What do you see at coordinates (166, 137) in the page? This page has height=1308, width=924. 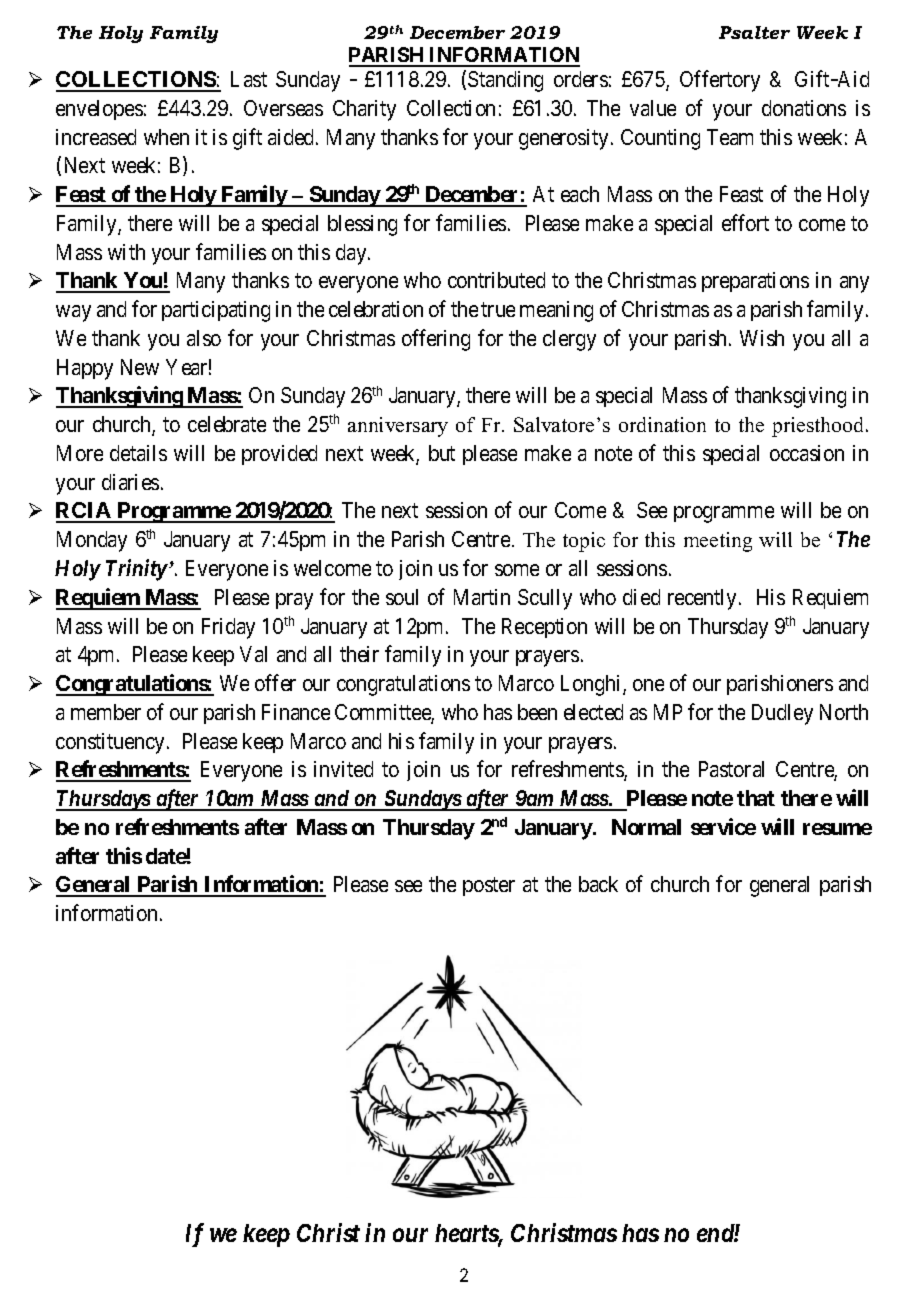 I see `when` at bounding box center [166, 137].
